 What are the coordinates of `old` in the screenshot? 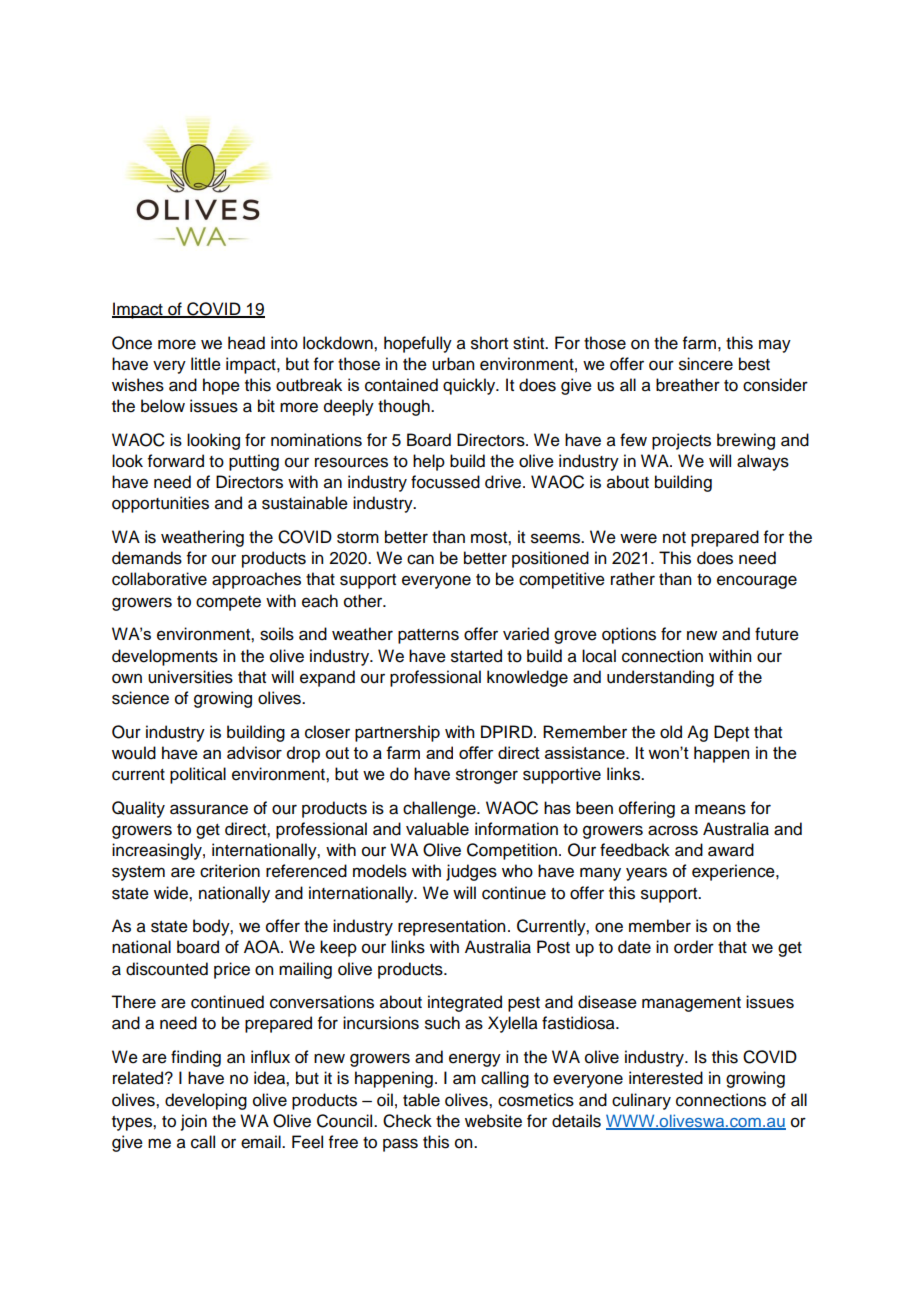 It's located at (671, 732).
